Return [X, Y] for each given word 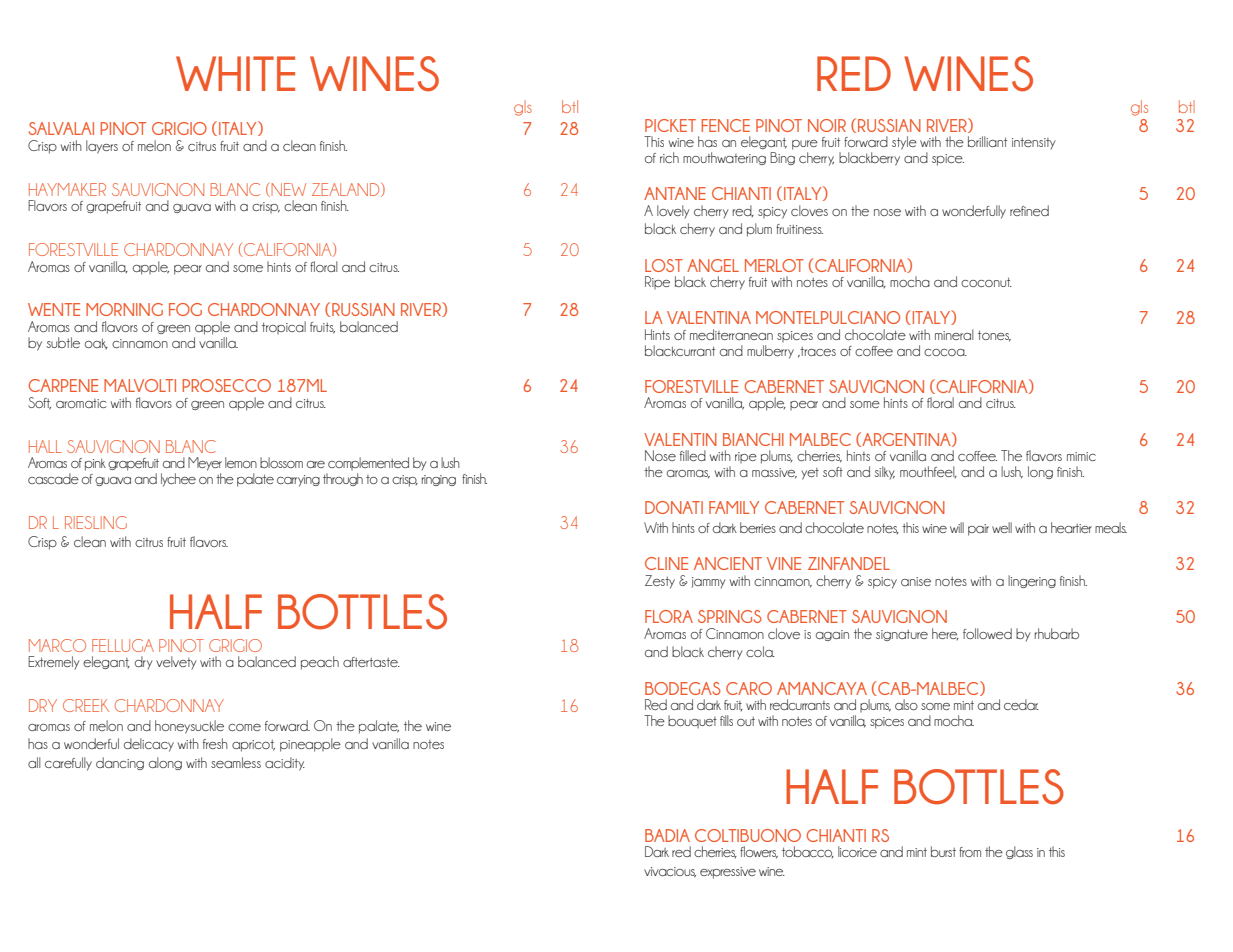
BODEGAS [683, 688]
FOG [185, 309]
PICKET [670, 125]
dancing [120, 763]
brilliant [987, 141]
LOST [664, 265]
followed [987, 633]
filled [693, 455]
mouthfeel [928, 472]
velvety [176, 662]
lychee [178, 480]
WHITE [235, 73]
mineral [954, 334]
